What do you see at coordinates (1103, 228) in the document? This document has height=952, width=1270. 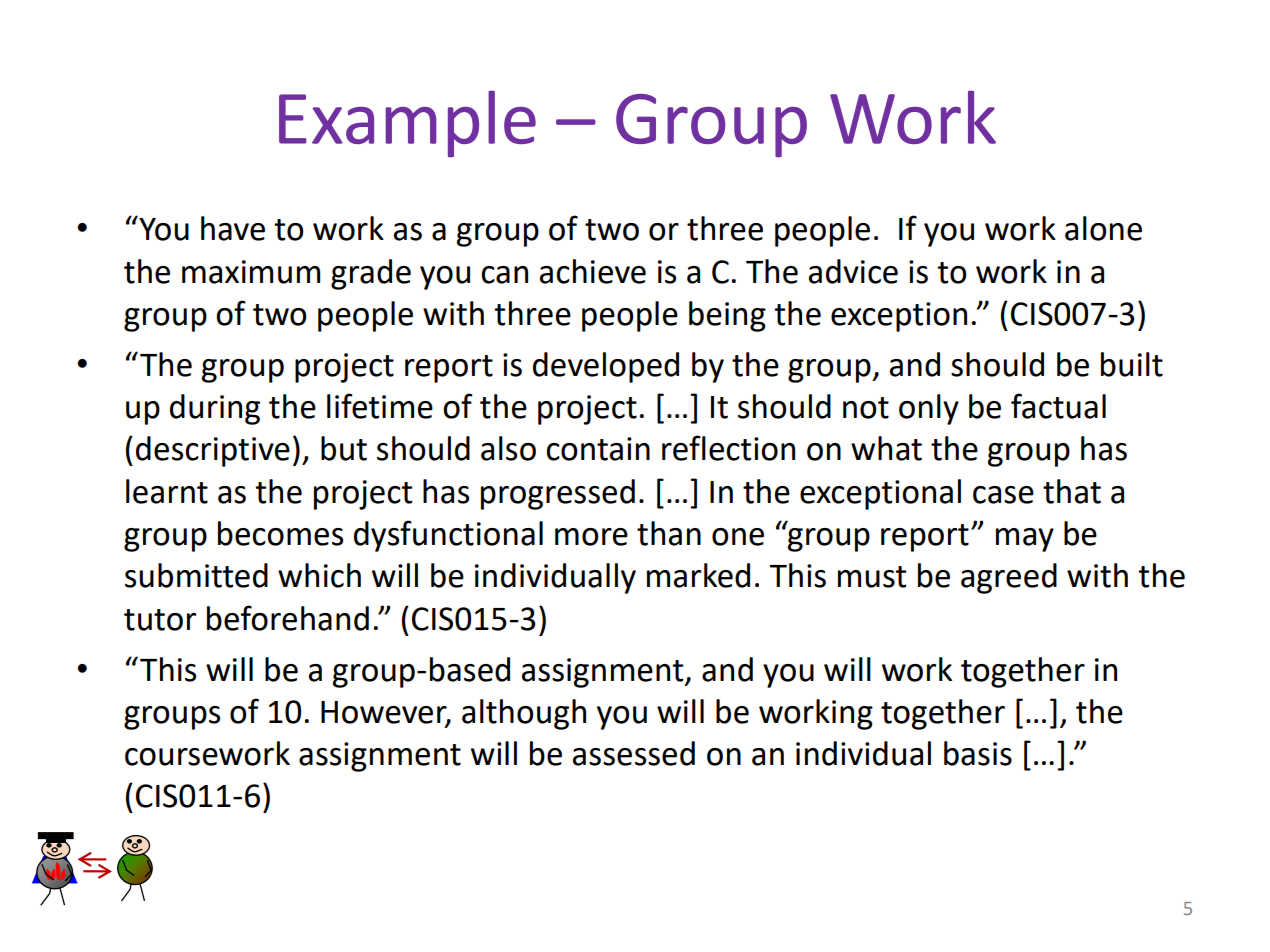 I see `alone` at bounding box center [1103, 228].
